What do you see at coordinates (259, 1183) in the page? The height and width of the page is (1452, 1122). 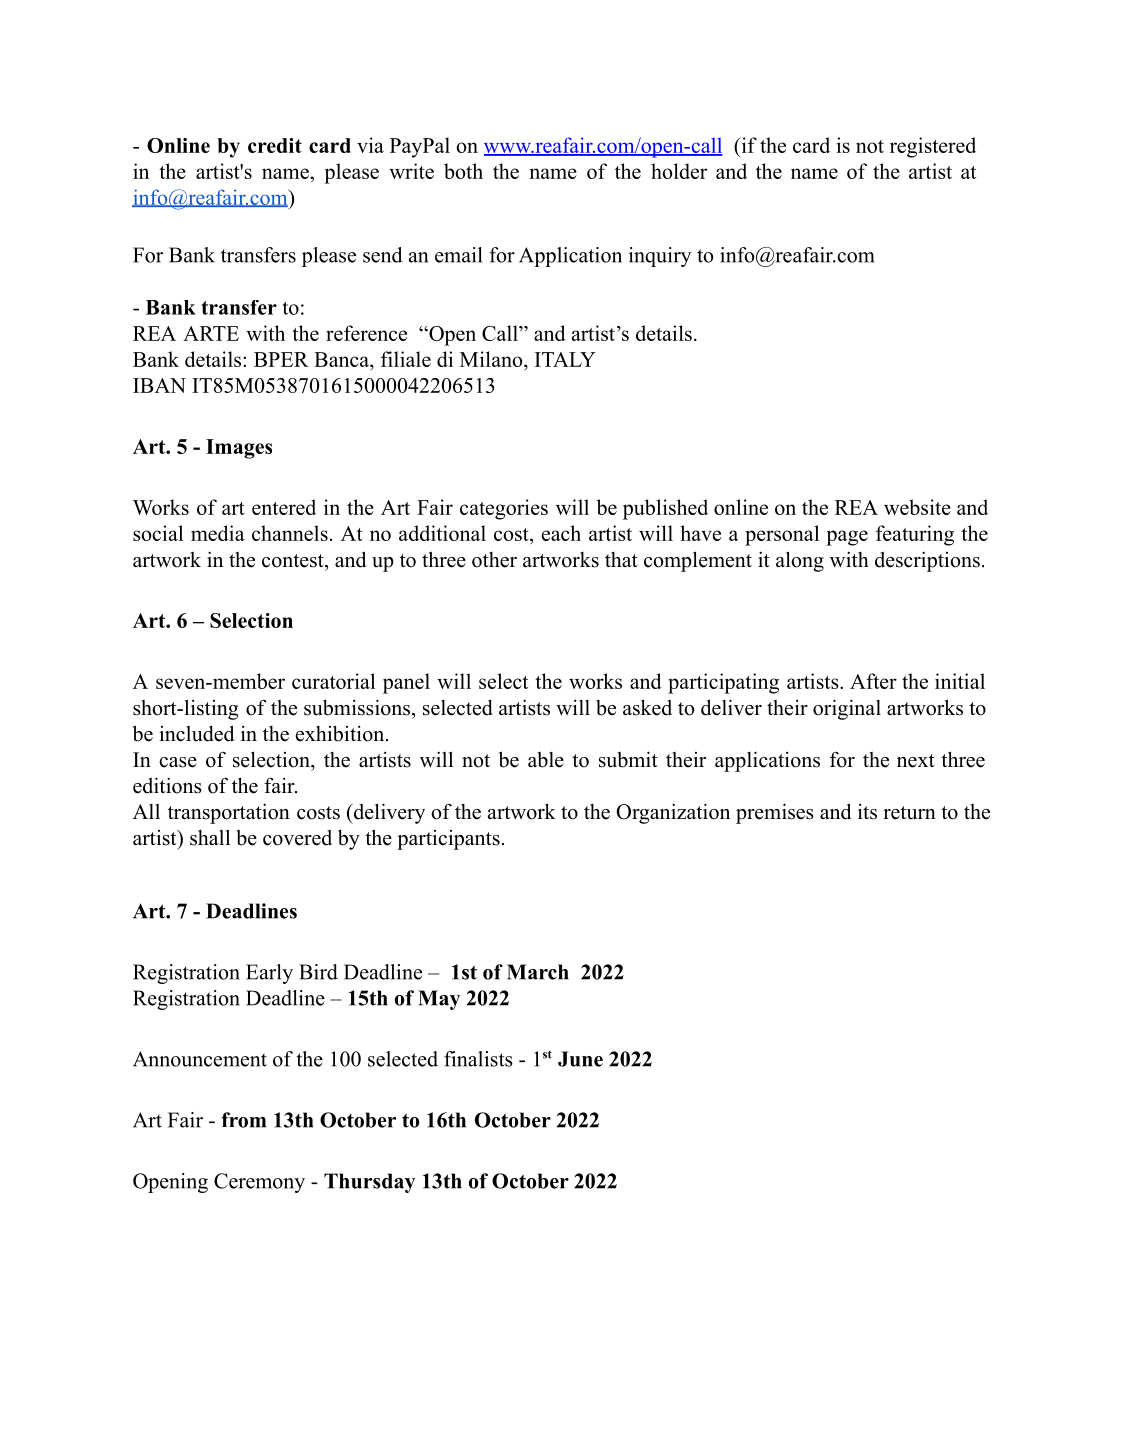 I see `Ceremony` at bounding box center [259, 1183].
